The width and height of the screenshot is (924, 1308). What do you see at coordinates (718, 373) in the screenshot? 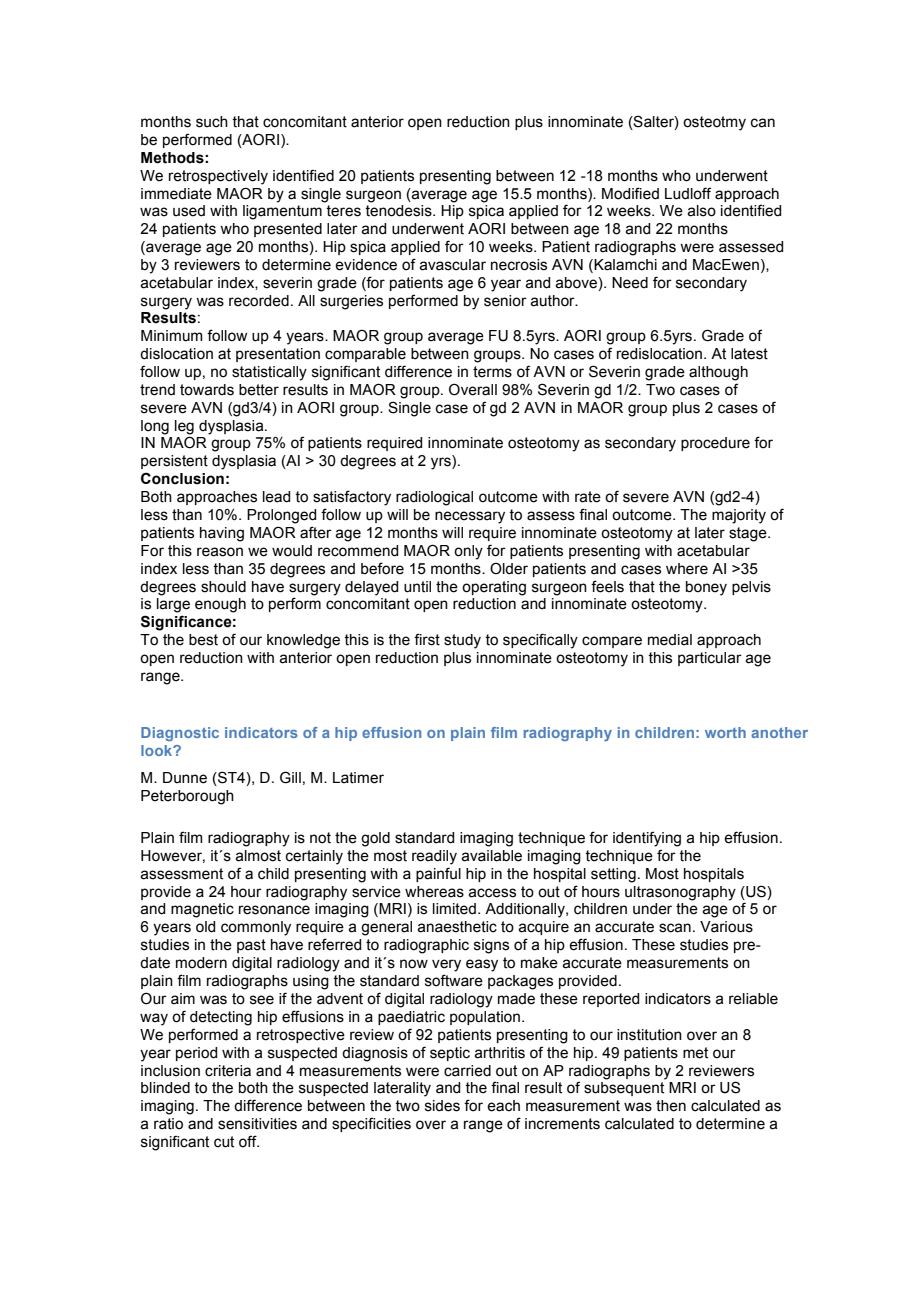
I see `although` at bounding box center [718, 373].
